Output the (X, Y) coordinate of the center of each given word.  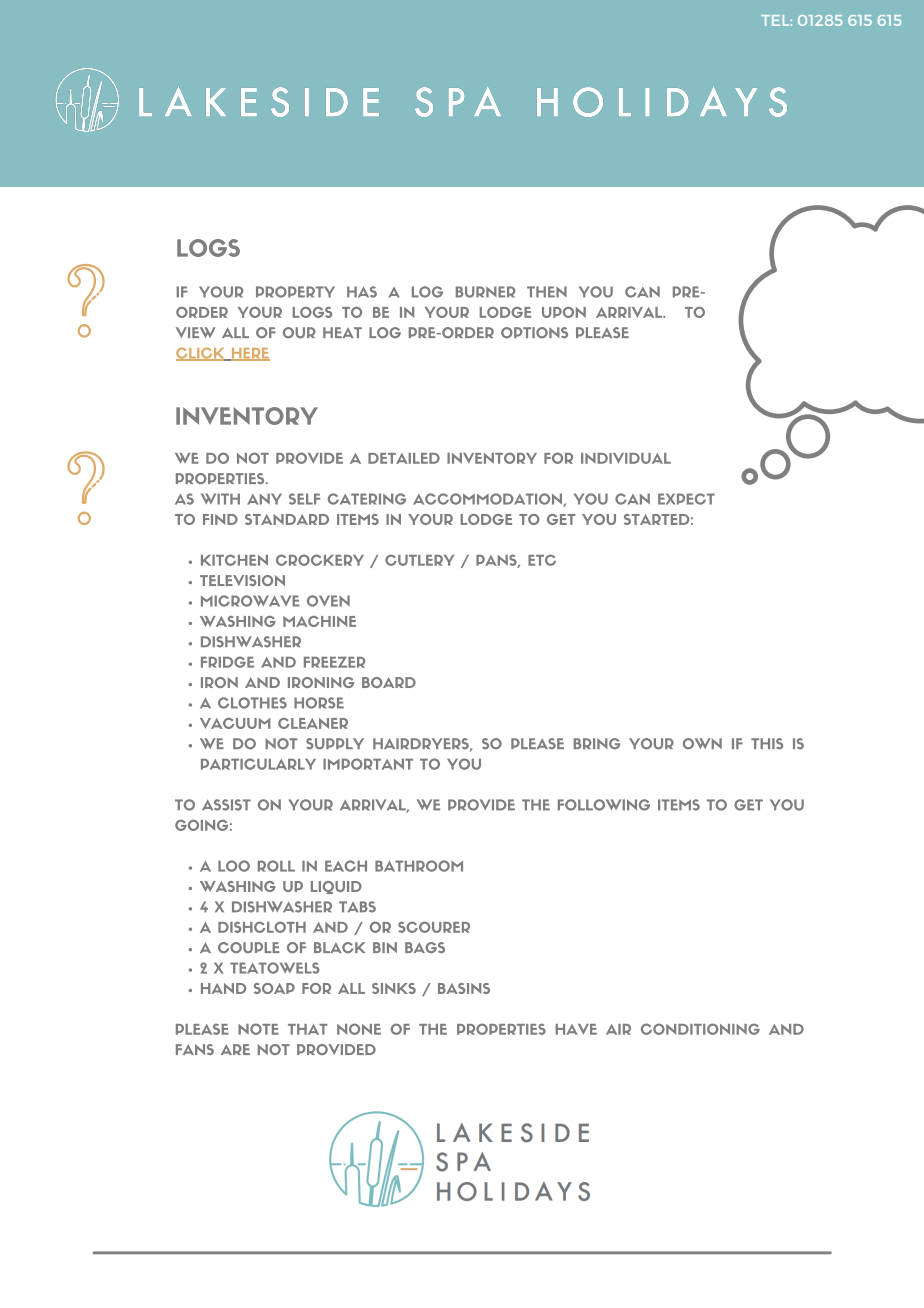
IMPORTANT (368, 764)
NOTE (258, 1029)
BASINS (464, 988)
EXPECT (686, 499)
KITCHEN (234, 560)
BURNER (485, 292)
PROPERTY (295, 292)
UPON (564, 312)
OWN (702, 744)
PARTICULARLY (258, 764)
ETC (542, 560)
